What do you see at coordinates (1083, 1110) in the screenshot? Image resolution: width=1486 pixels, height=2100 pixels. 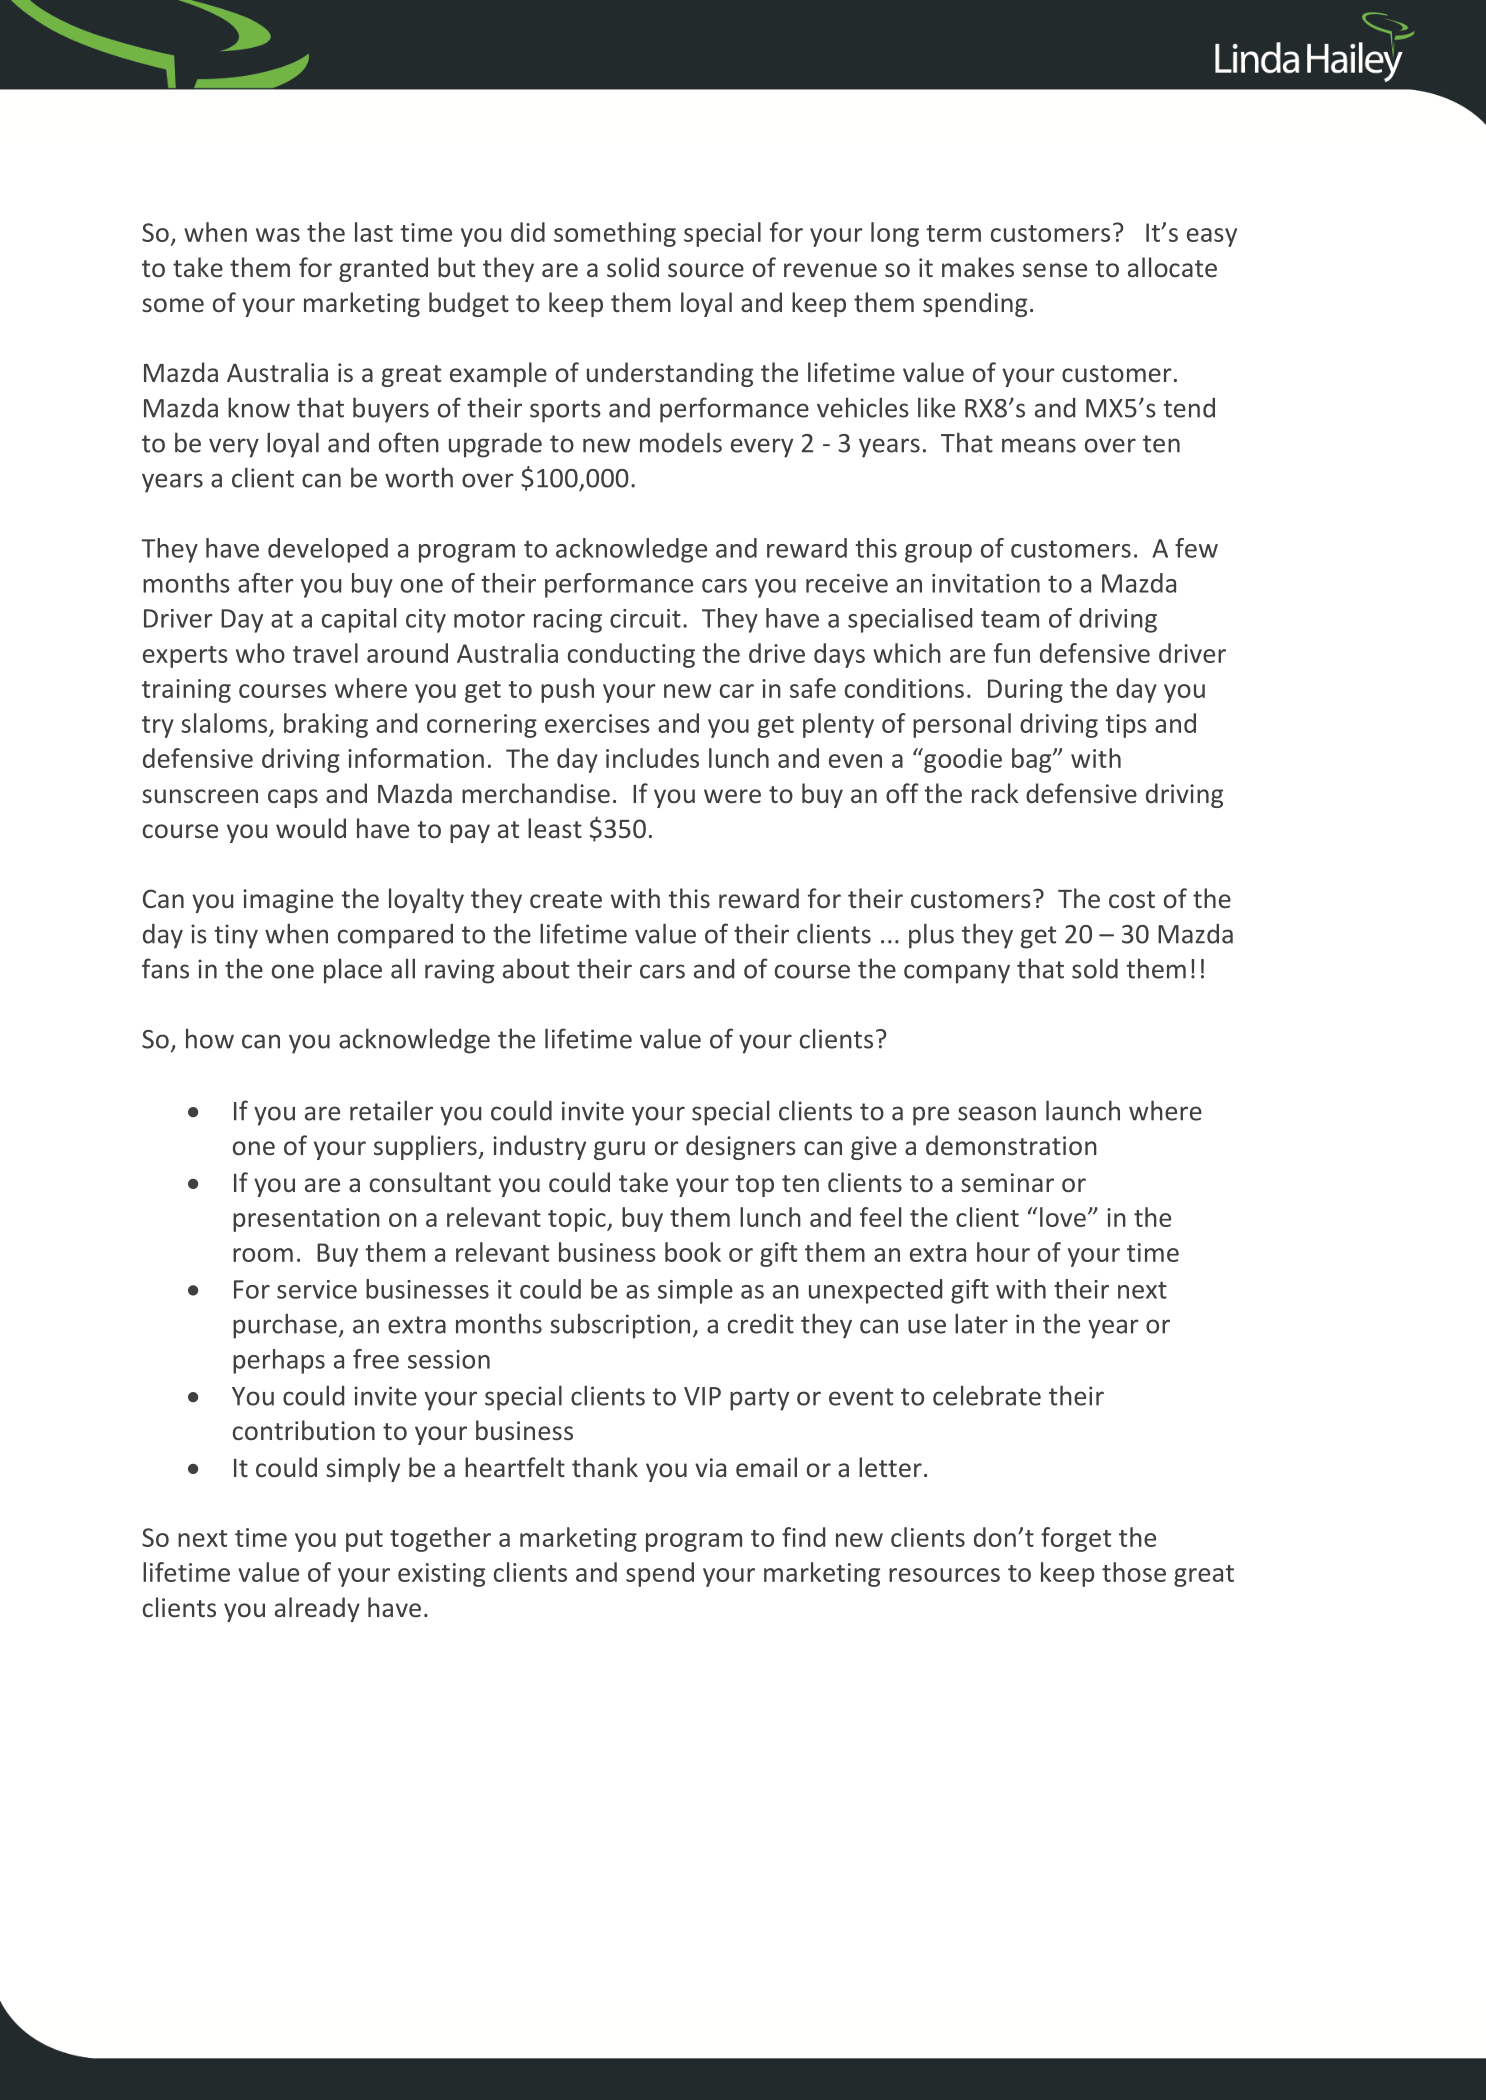 I see `launch` at bounding box center [1083, 1110].
